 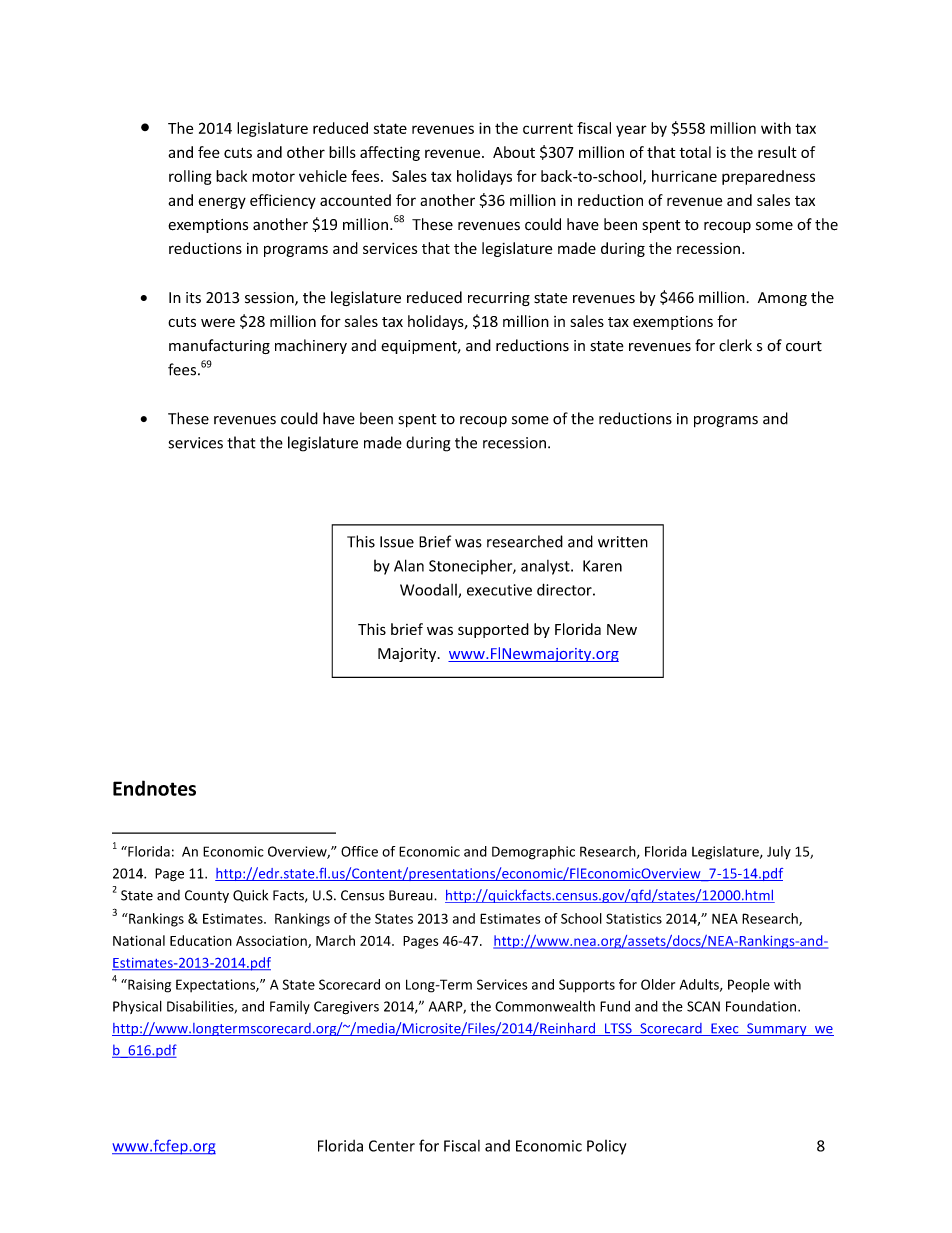 I want to click on Policy, so click(x=606, y=1147).
